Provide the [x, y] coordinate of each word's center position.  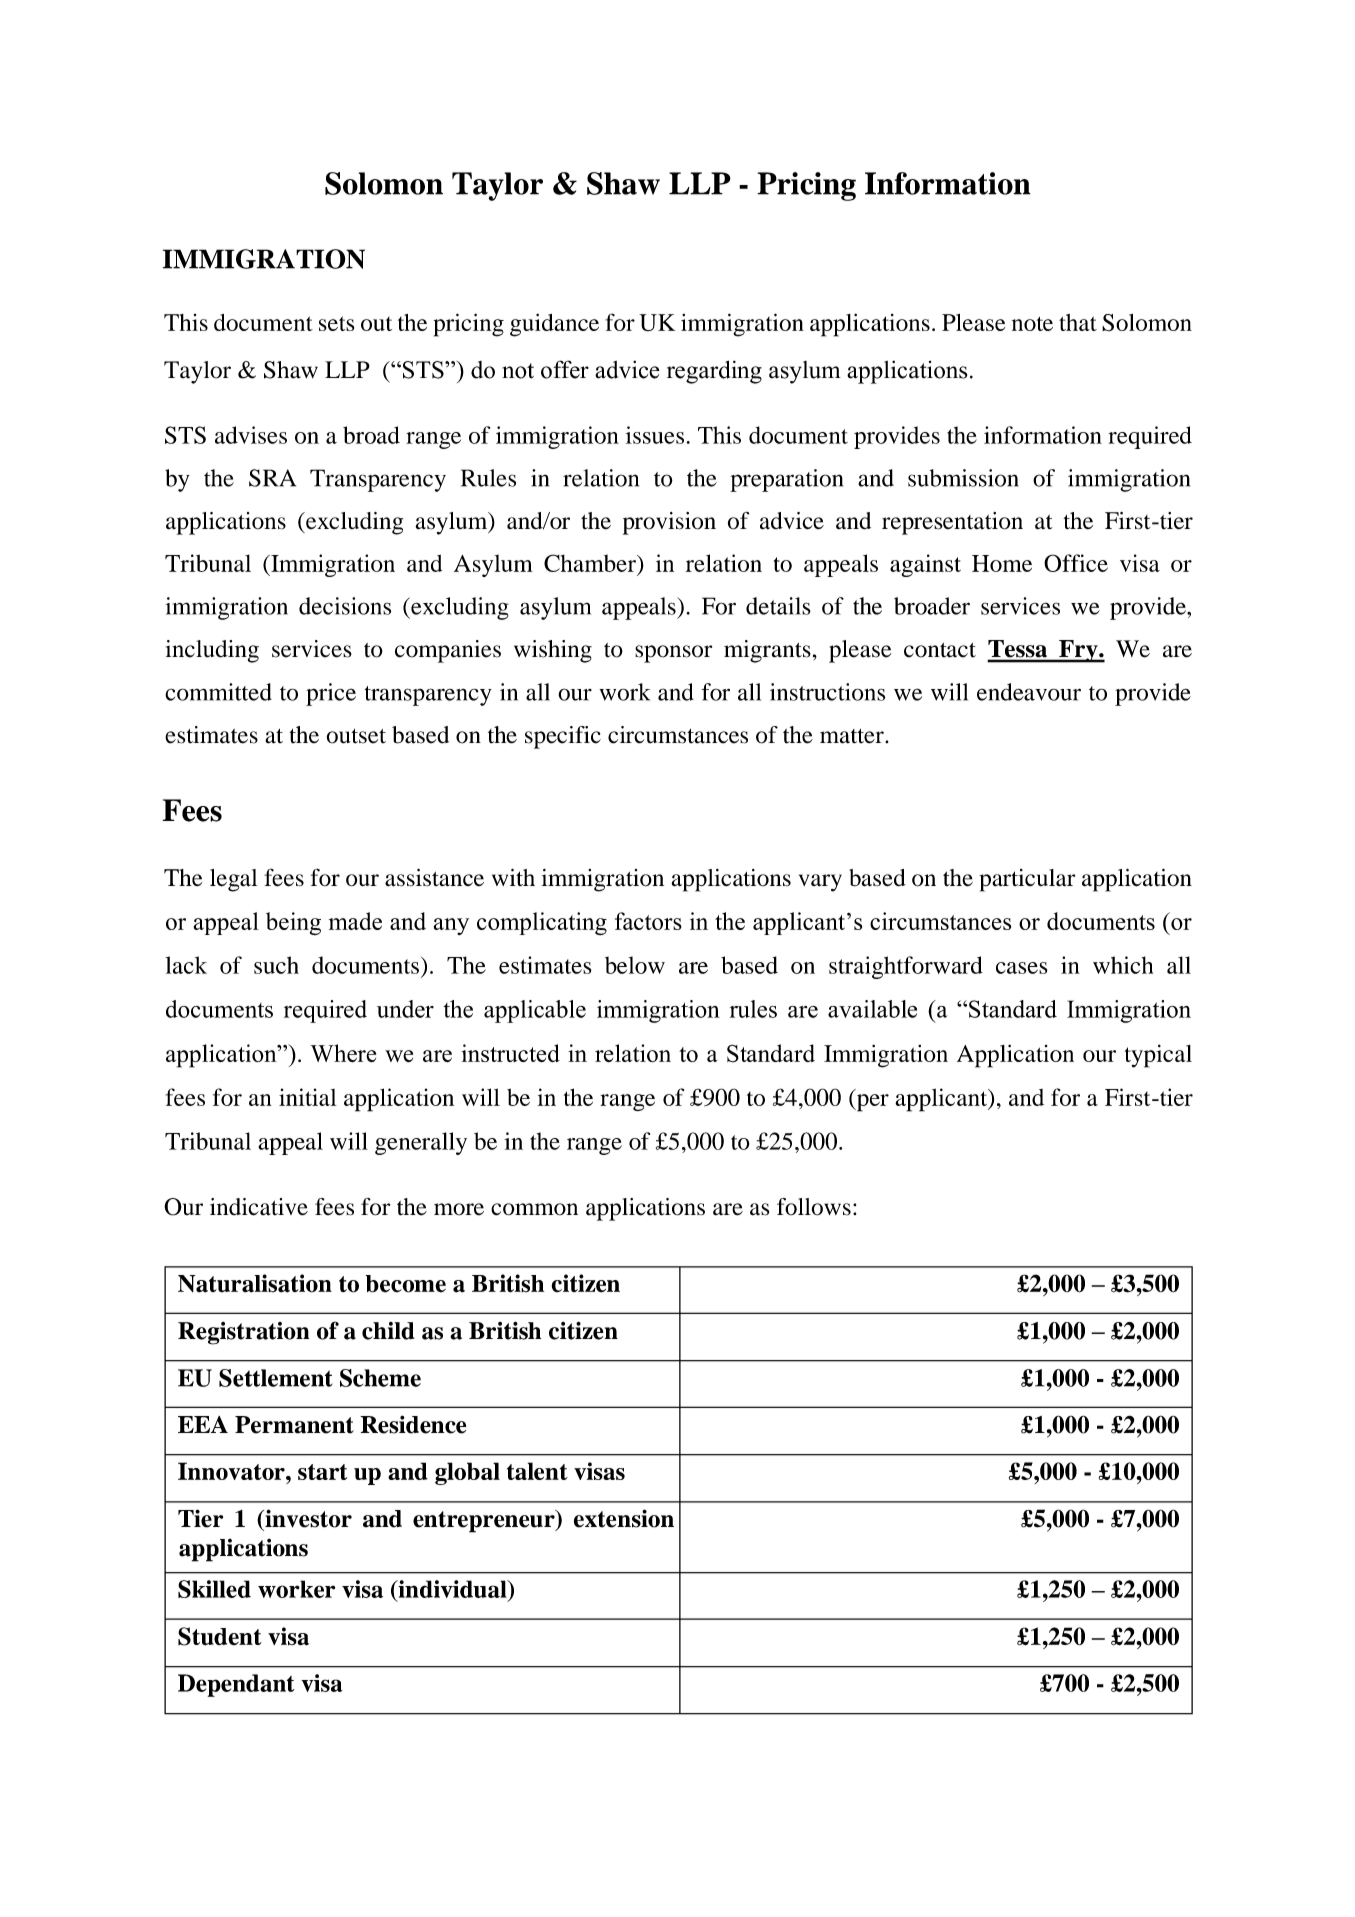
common [534, 1209]
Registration [243, 1333]
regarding [714, 372]
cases [1022, 968]
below [635, 965]
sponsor [673, 654]
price [331, 694]
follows [814, 1207]
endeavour [1029, 692]
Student [220, 1636]
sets [336, 323]
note [1032, 324]
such [276, 965]
